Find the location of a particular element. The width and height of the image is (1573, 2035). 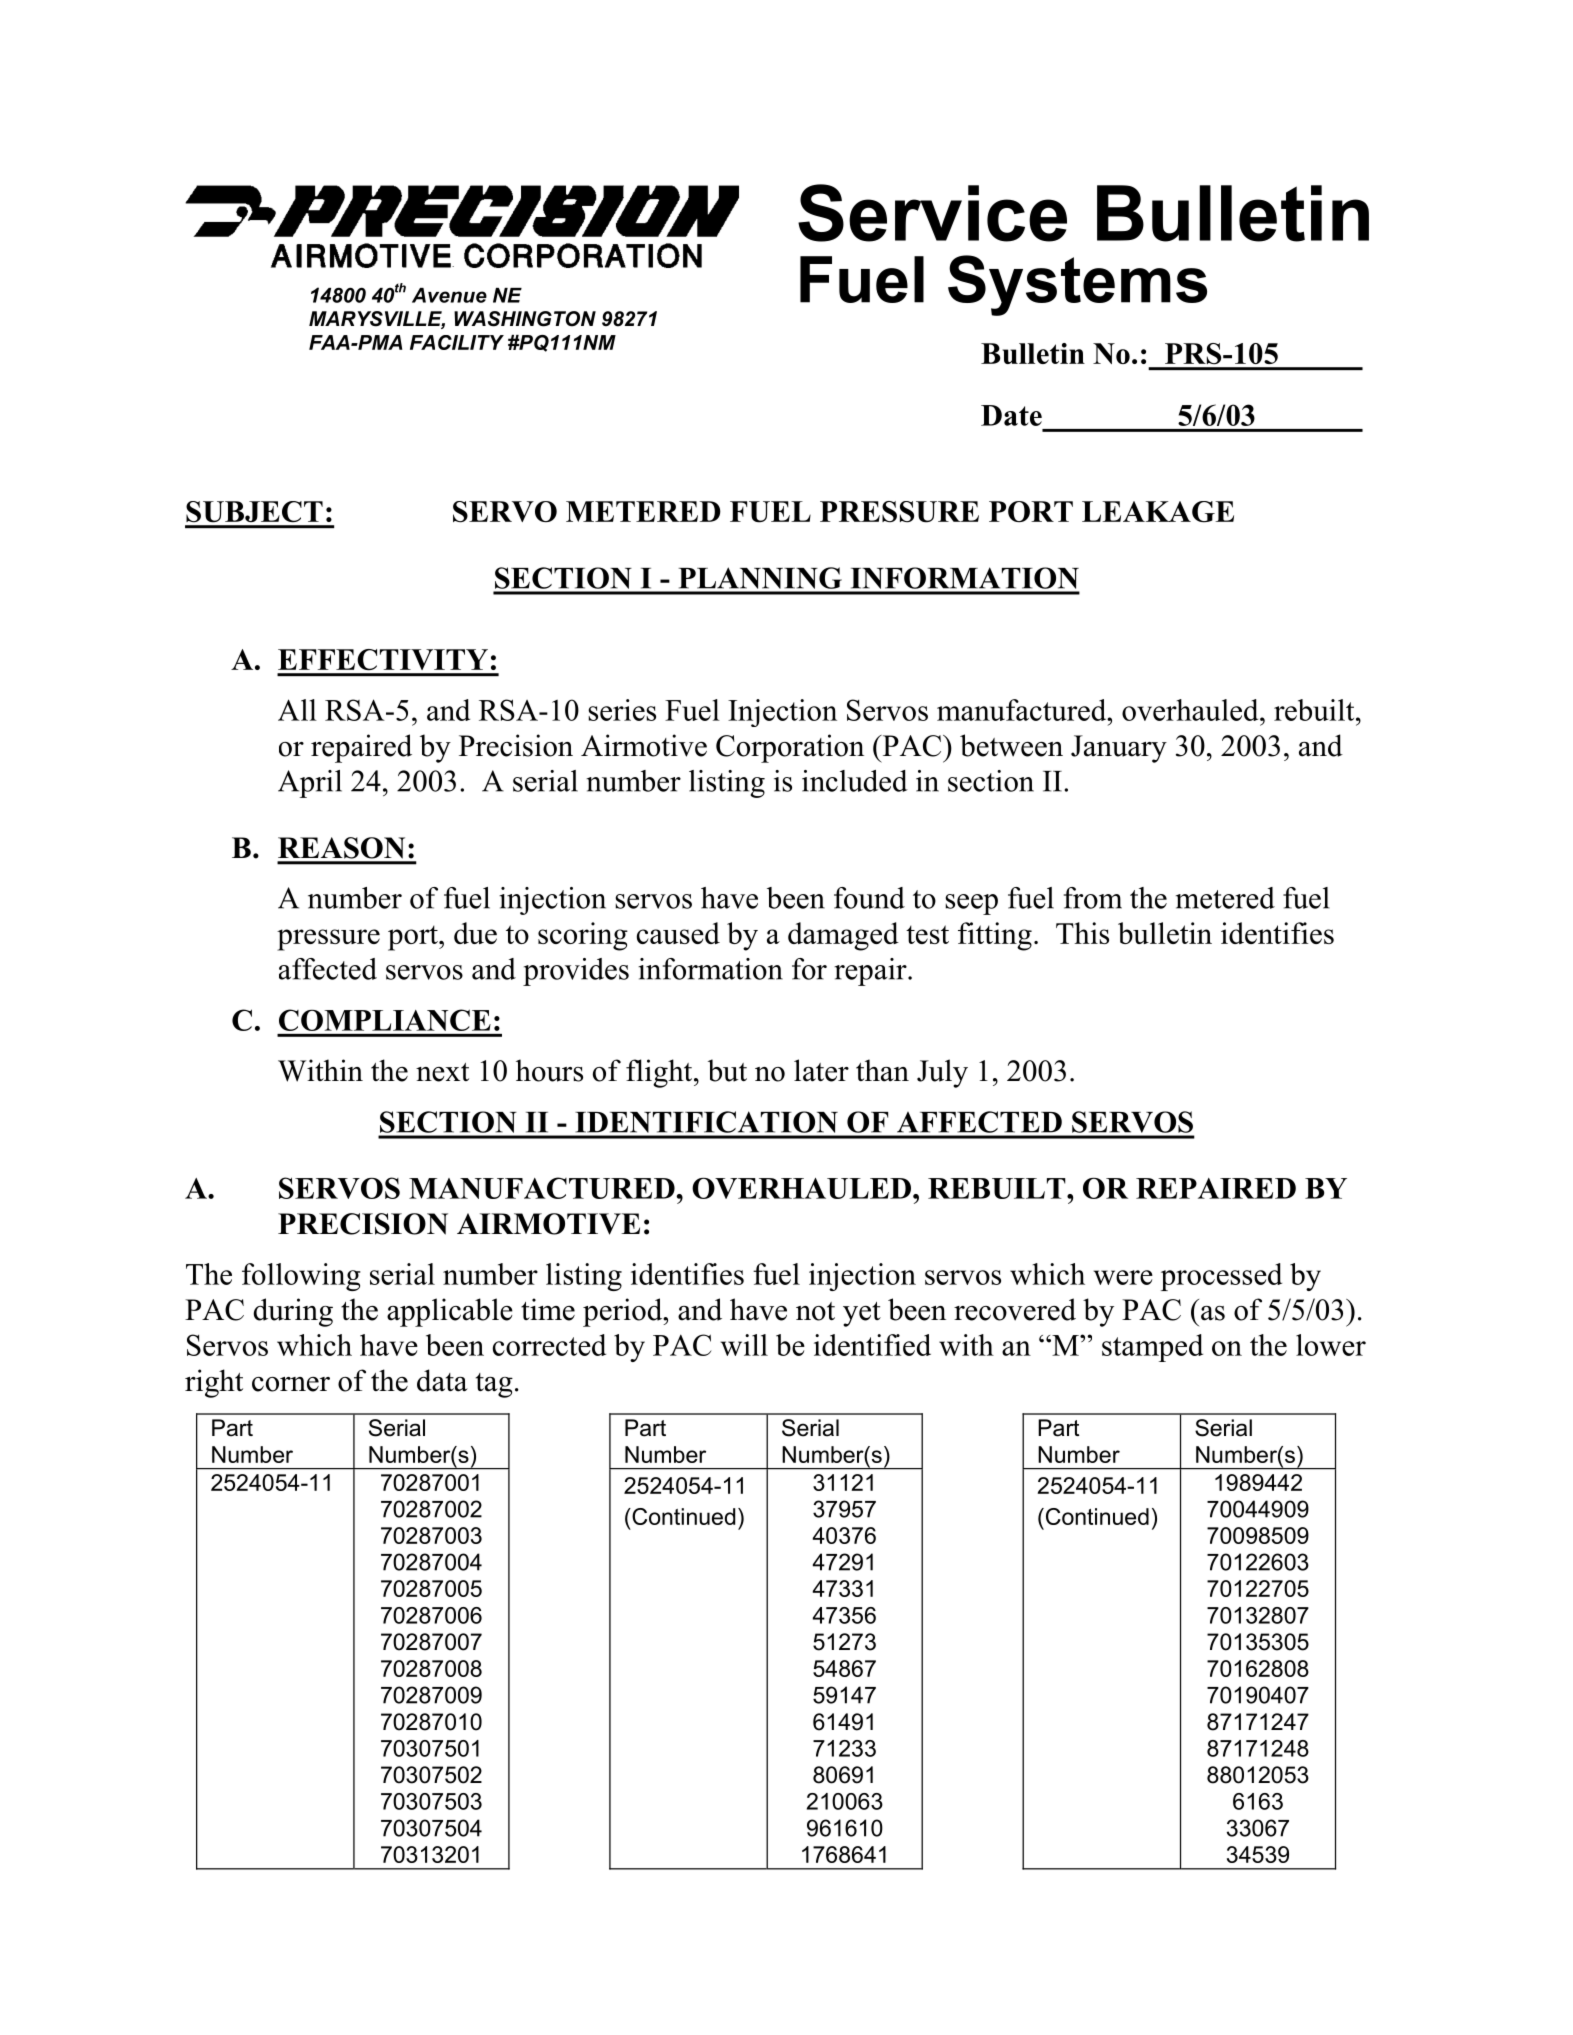

series is located at coordinates (622, 710).
